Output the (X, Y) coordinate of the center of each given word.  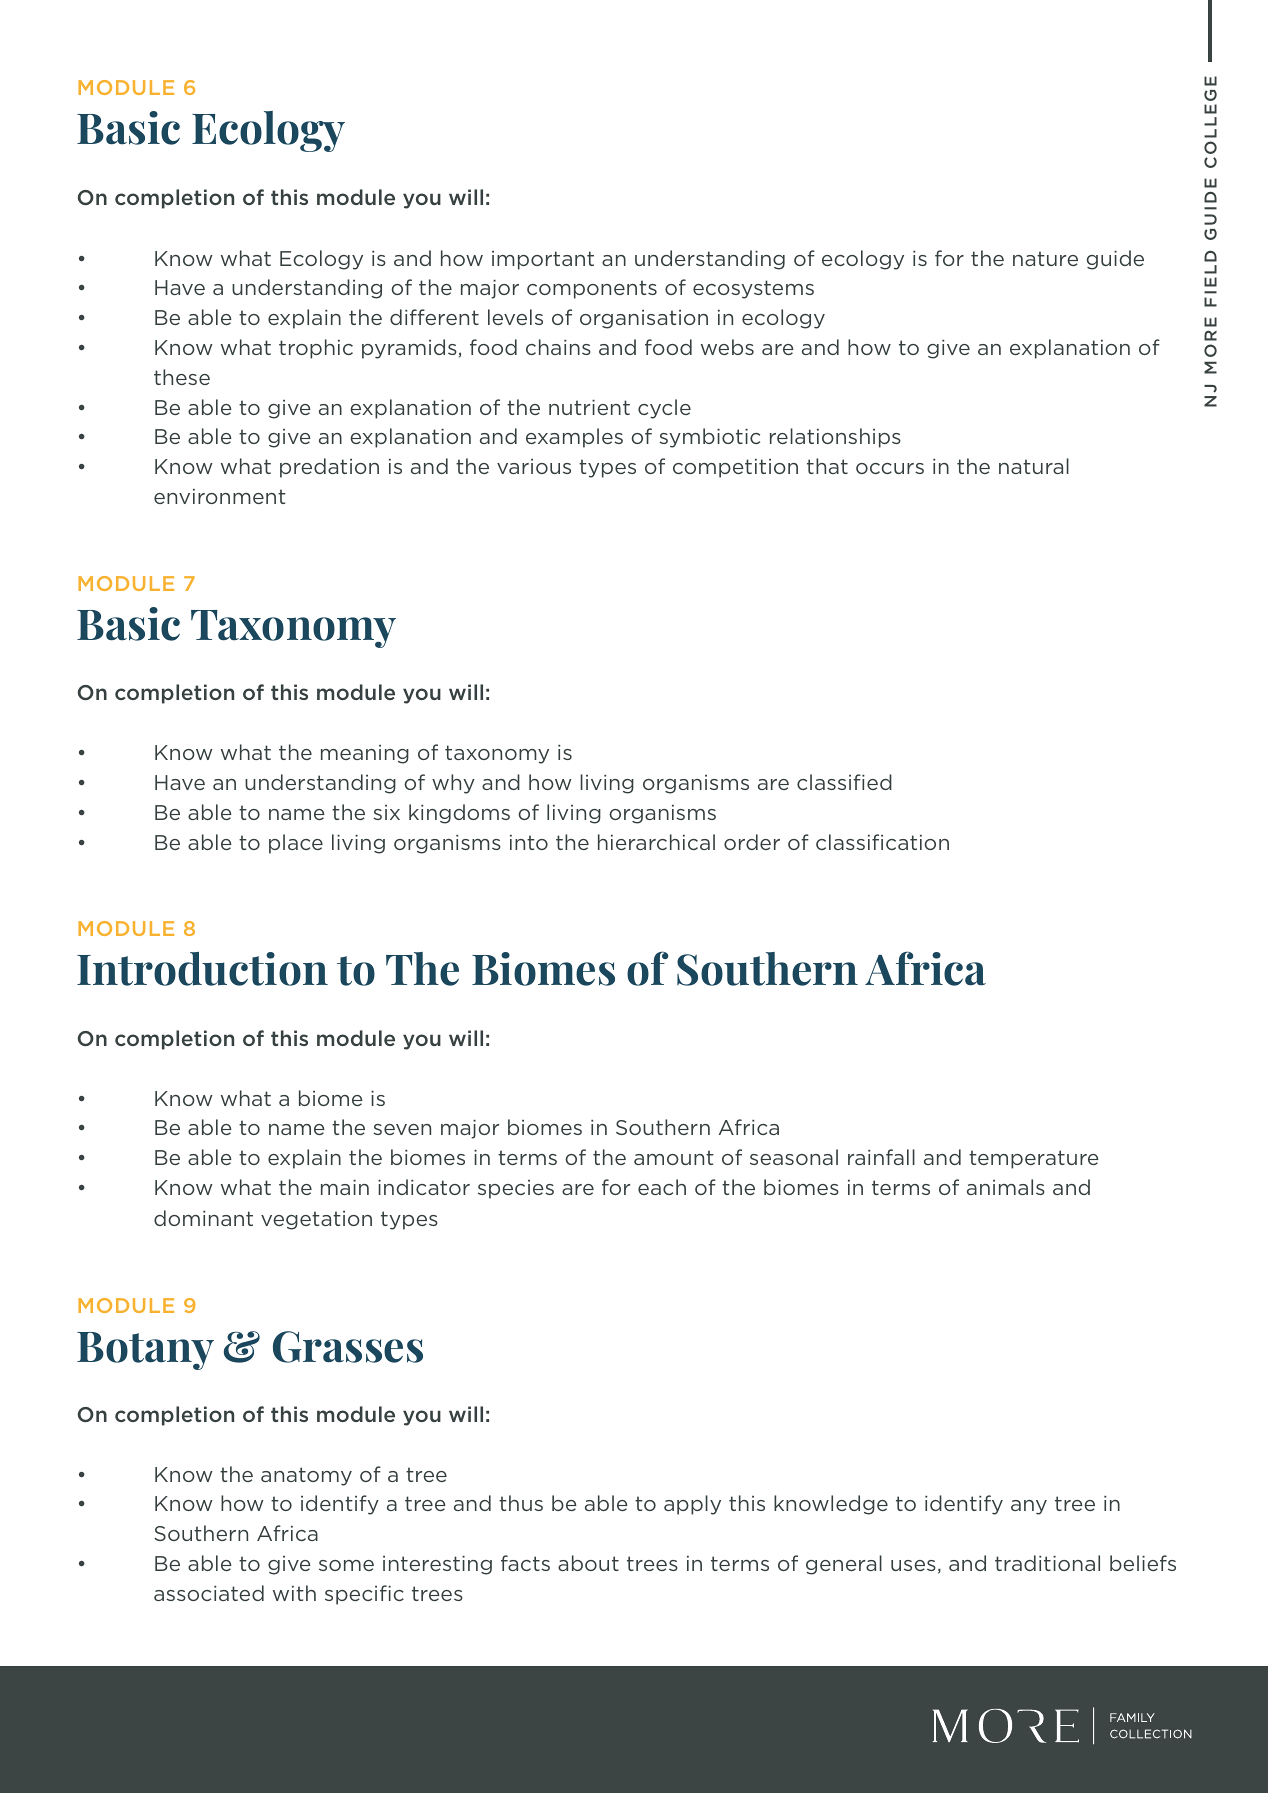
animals (1006, 1187)
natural (1034, 466)
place (296, 844)
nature (1045, 258)
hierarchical (656, 842)
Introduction (202, 968)
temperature (1034, 1159)
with (294, 1593)
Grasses (348, 1347)
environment (220, 496)
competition (735, 468)
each (662, 1187)
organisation (644, 319)
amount (674, 1157)
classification (882, 842)
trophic (316, 349)
